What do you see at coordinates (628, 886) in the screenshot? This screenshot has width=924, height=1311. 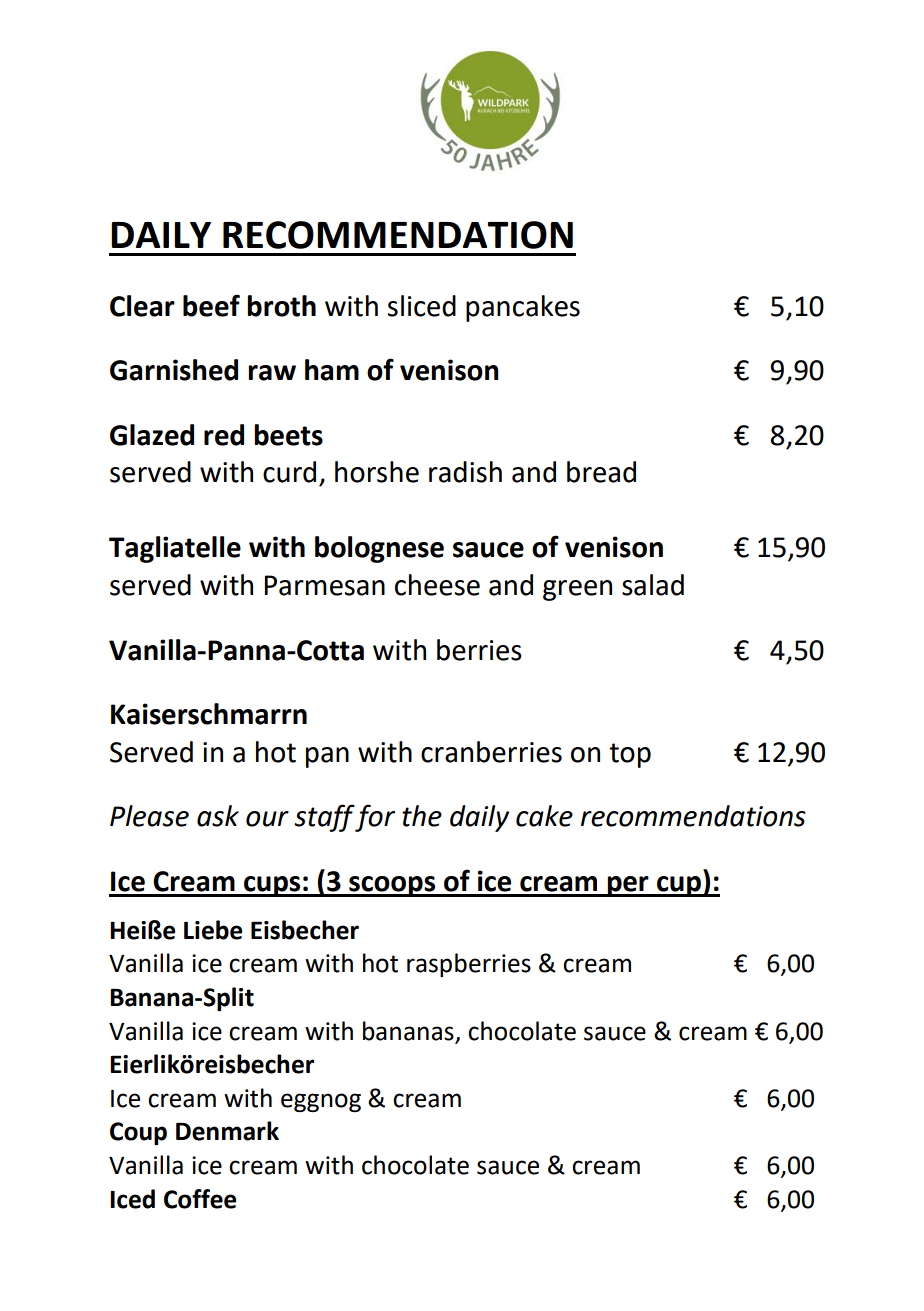 I see `per` at bounding box center [628, 886].
